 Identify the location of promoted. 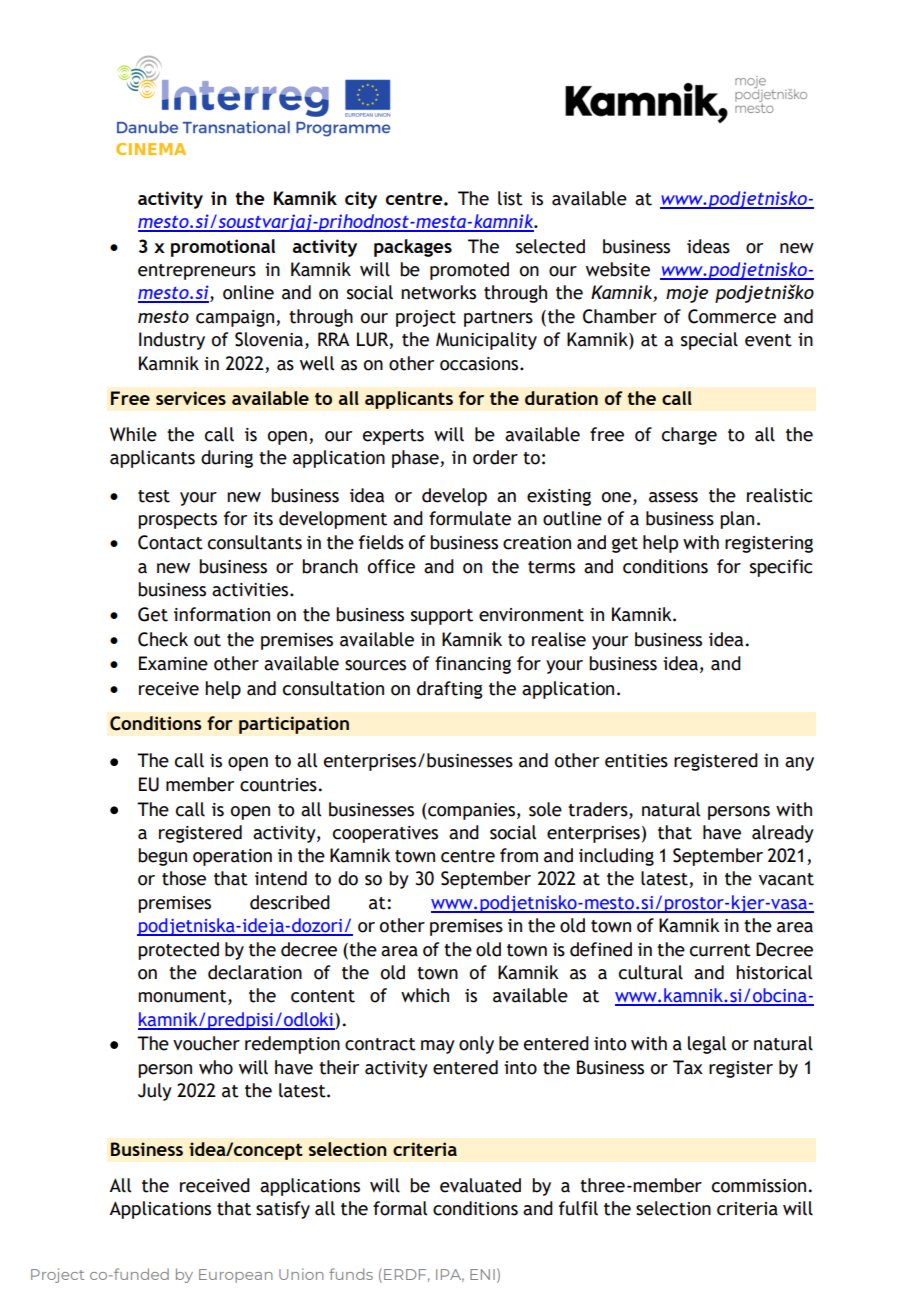
(469, 271).
